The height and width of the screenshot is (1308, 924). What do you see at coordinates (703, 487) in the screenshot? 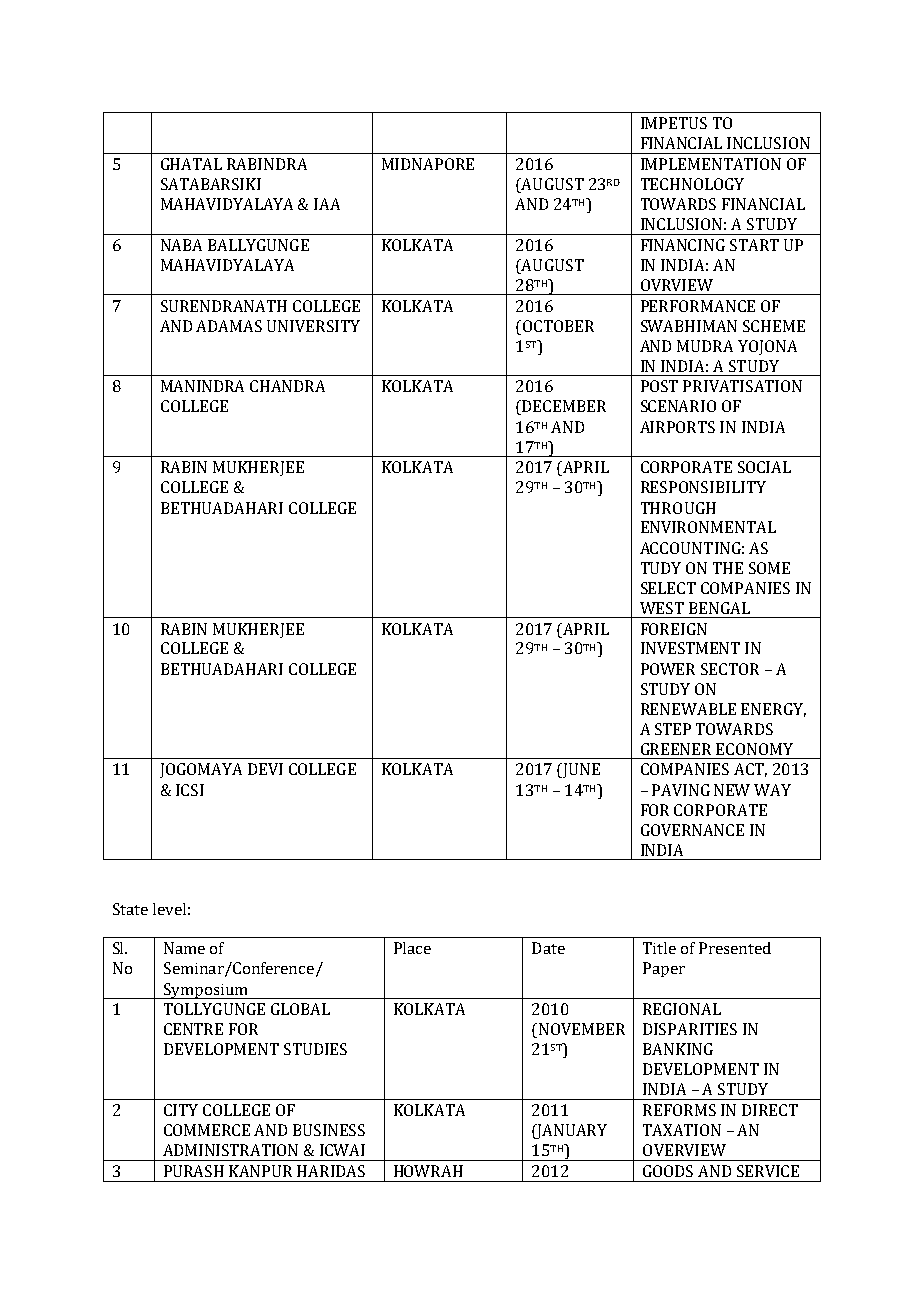
I see `RESPONSIBILITY` at bounding box center [703, 487].
